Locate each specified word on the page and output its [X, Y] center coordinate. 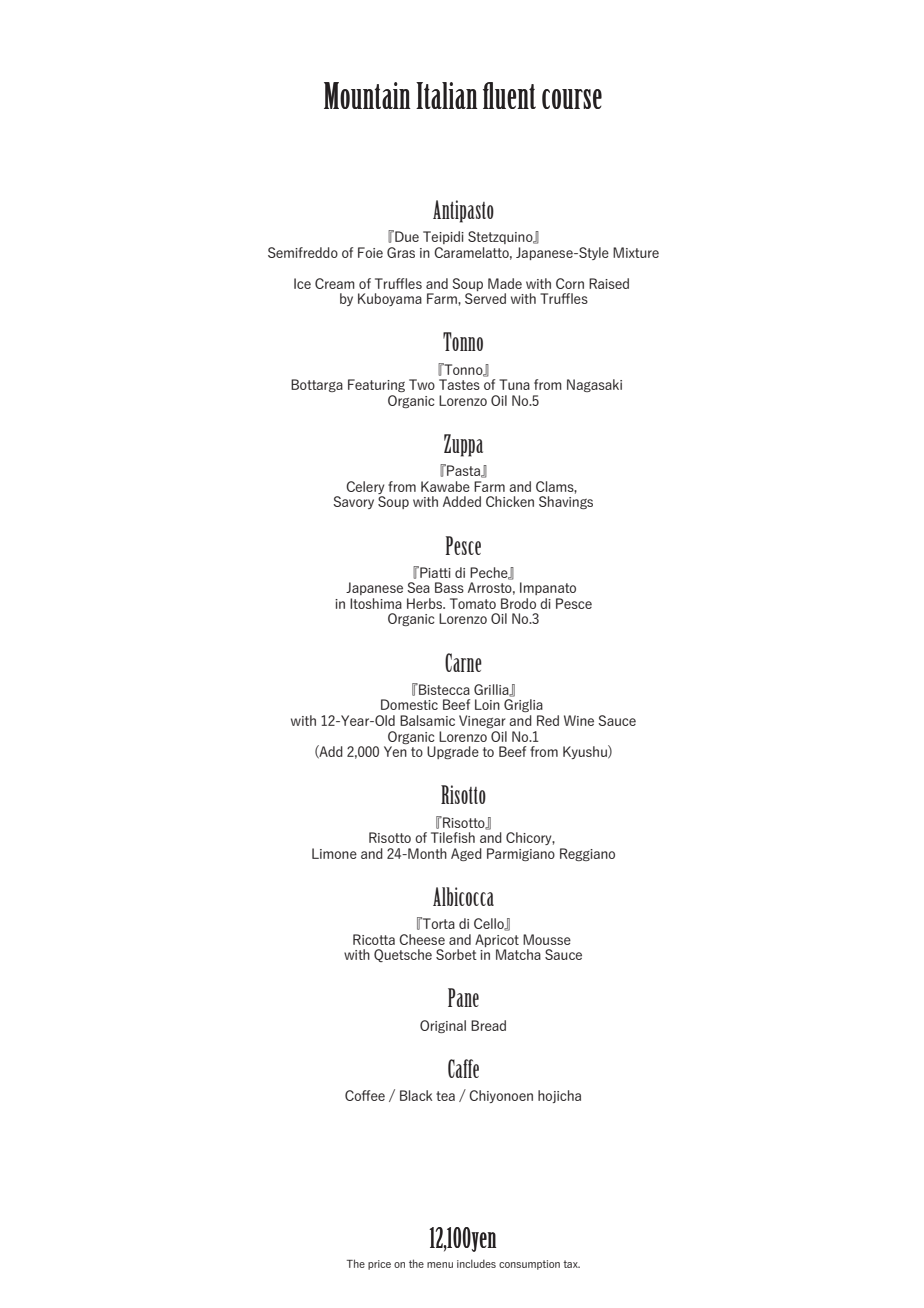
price [379, 1265]
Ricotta [374, 939]
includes [476, 1263]
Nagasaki [594, 385]
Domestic [409, 704]
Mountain [367, 95]
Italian [447, 95]
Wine [579, 720]
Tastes [459, 384]
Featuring [376, 385]
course [572, 99]
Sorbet [456, 954]
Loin [487, 704]
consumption [529, 1265]
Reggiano [587, 854]
